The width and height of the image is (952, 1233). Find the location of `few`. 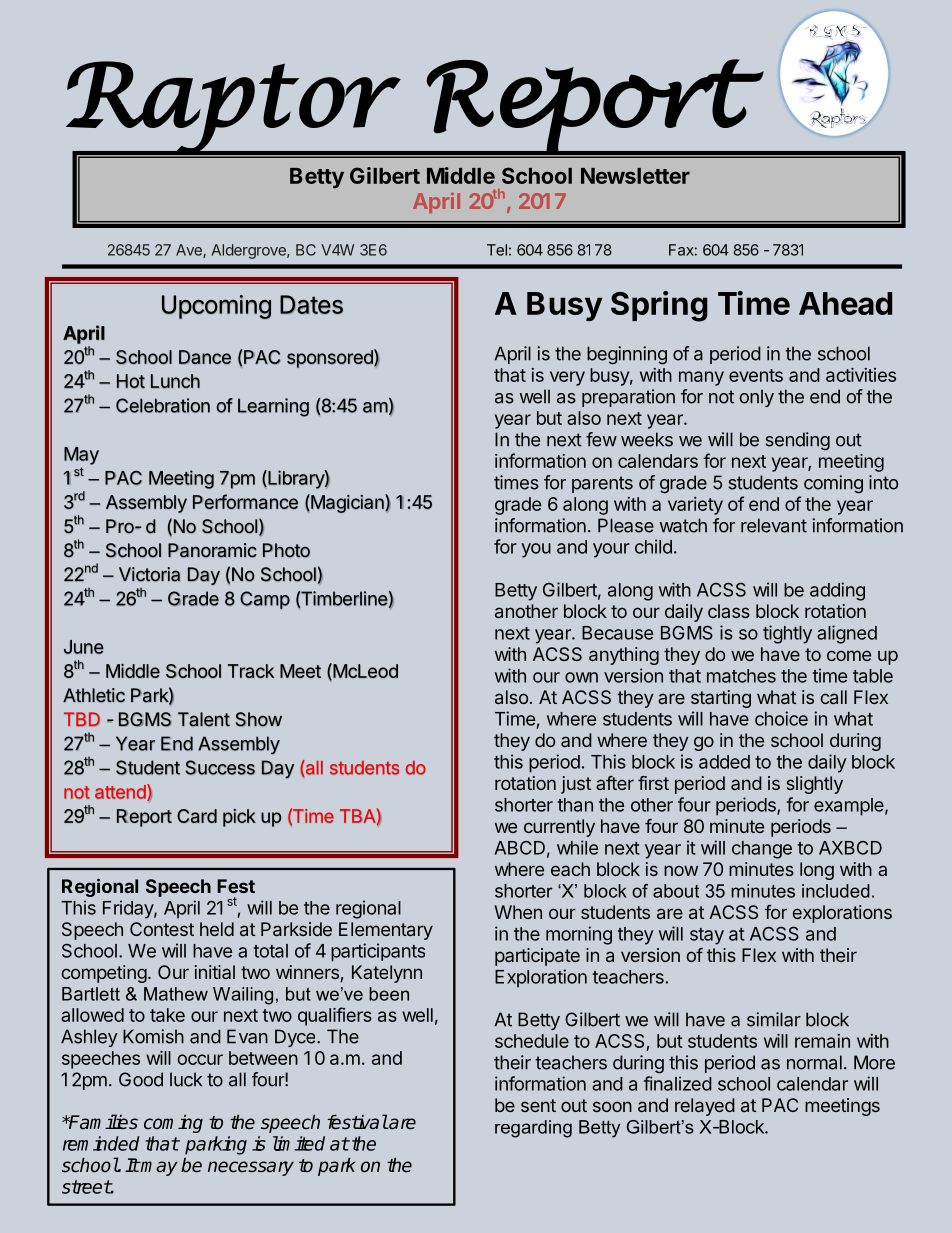

few is located at coordinates (601, 439).
